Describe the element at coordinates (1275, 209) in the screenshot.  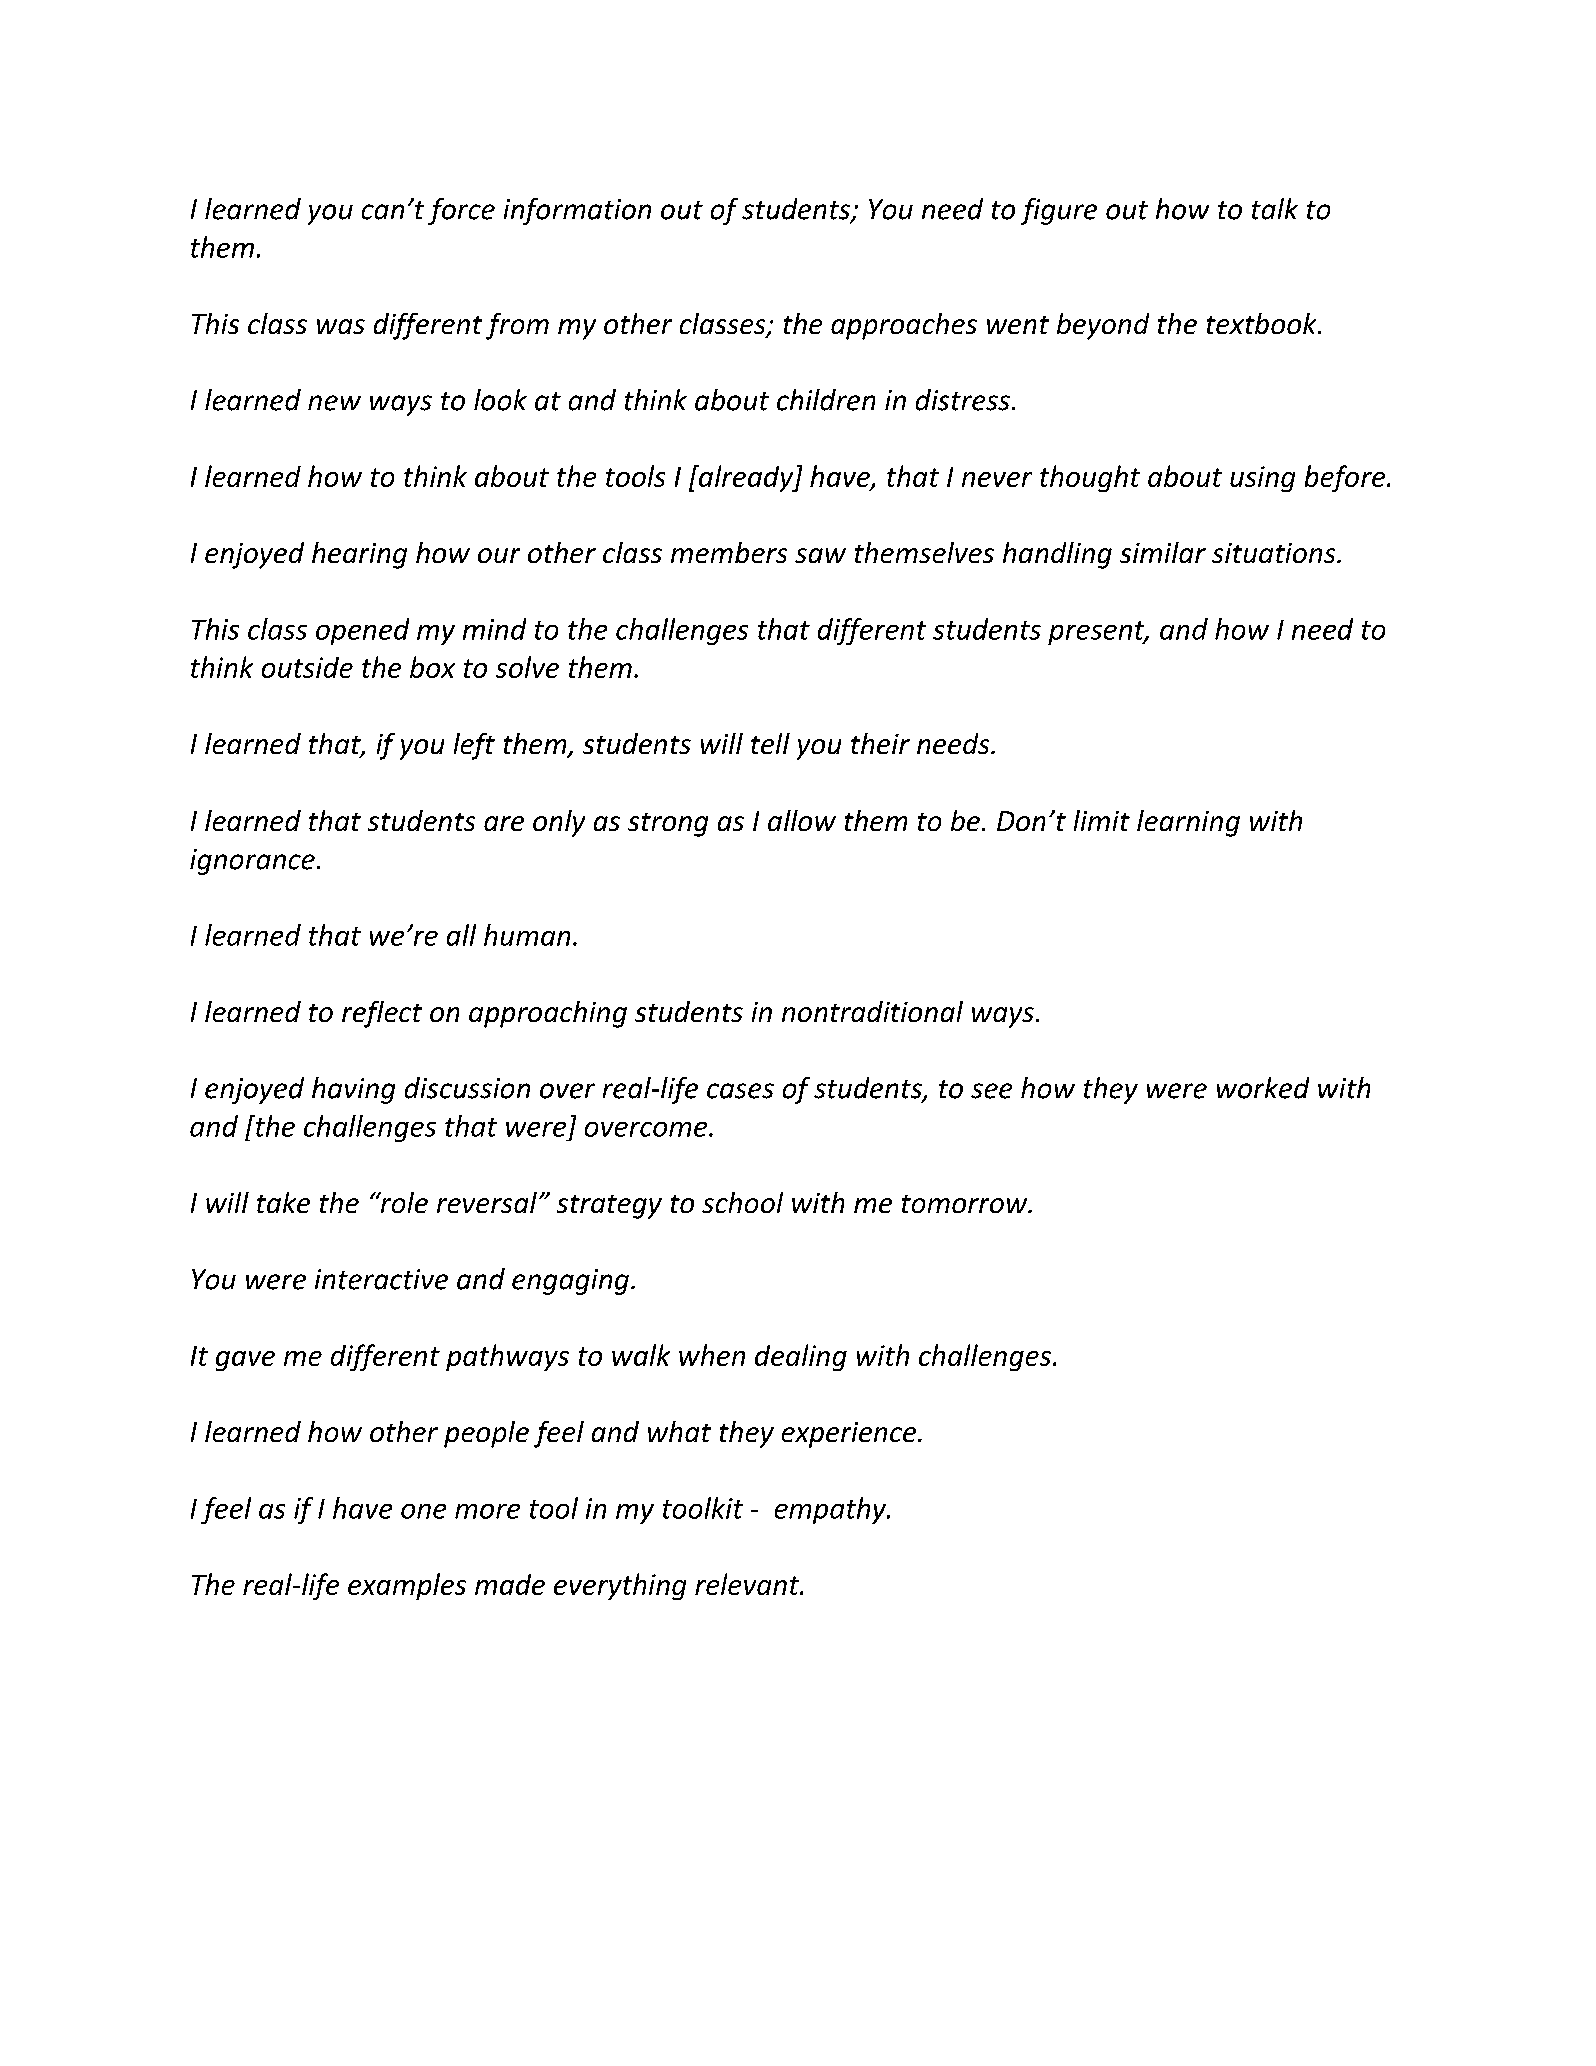
I see `talk` at that location.
